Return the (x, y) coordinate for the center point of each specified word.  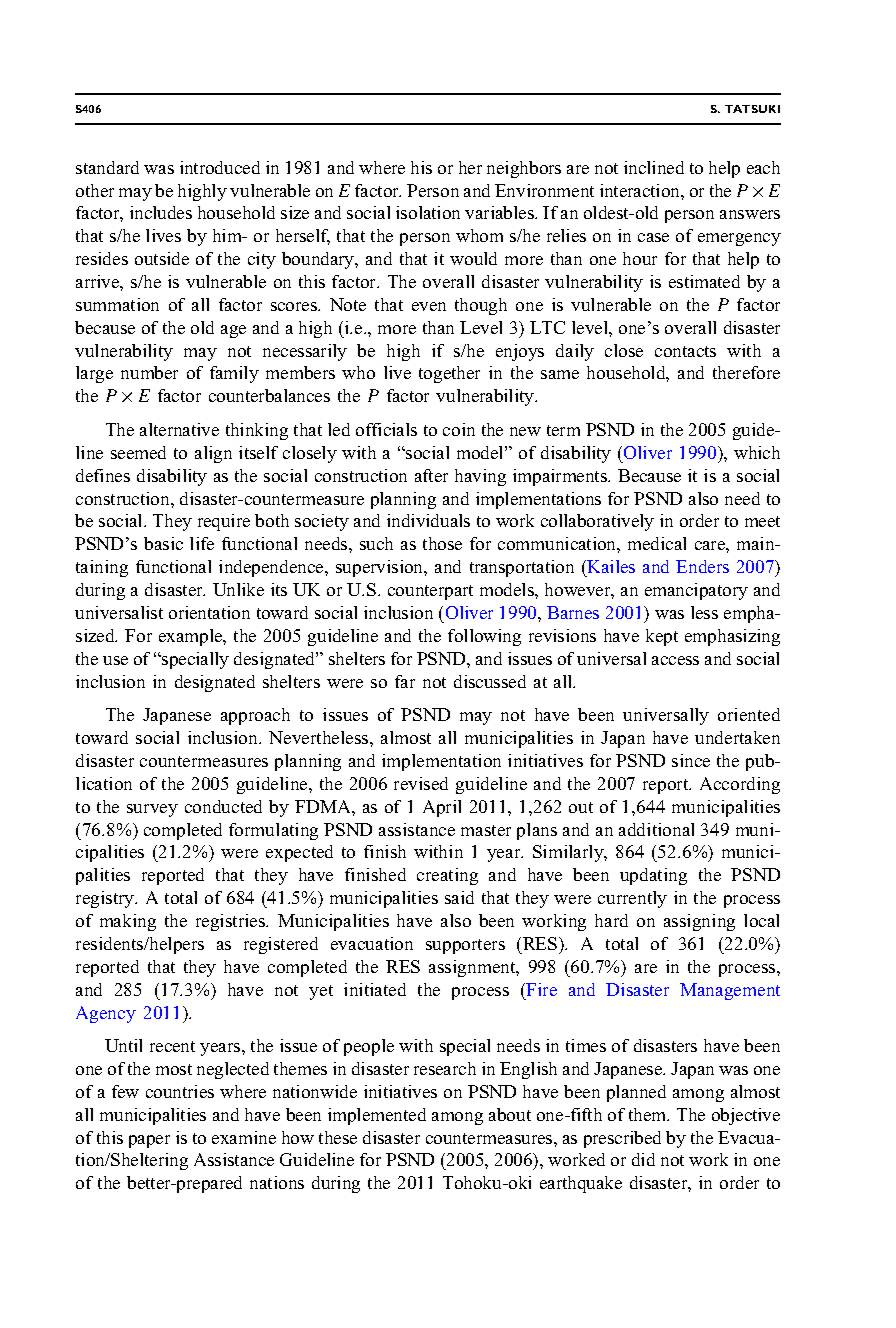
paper (149, 1141)
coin (459, 429)
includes (161, 212)
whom (479, 235)
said (459, 897)
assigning (699, 922)
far (405, 681)
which (757, 452)
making (128, 922)
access (675, 660)
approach (255, 716)
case (653, 237)
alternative (179, 429)
